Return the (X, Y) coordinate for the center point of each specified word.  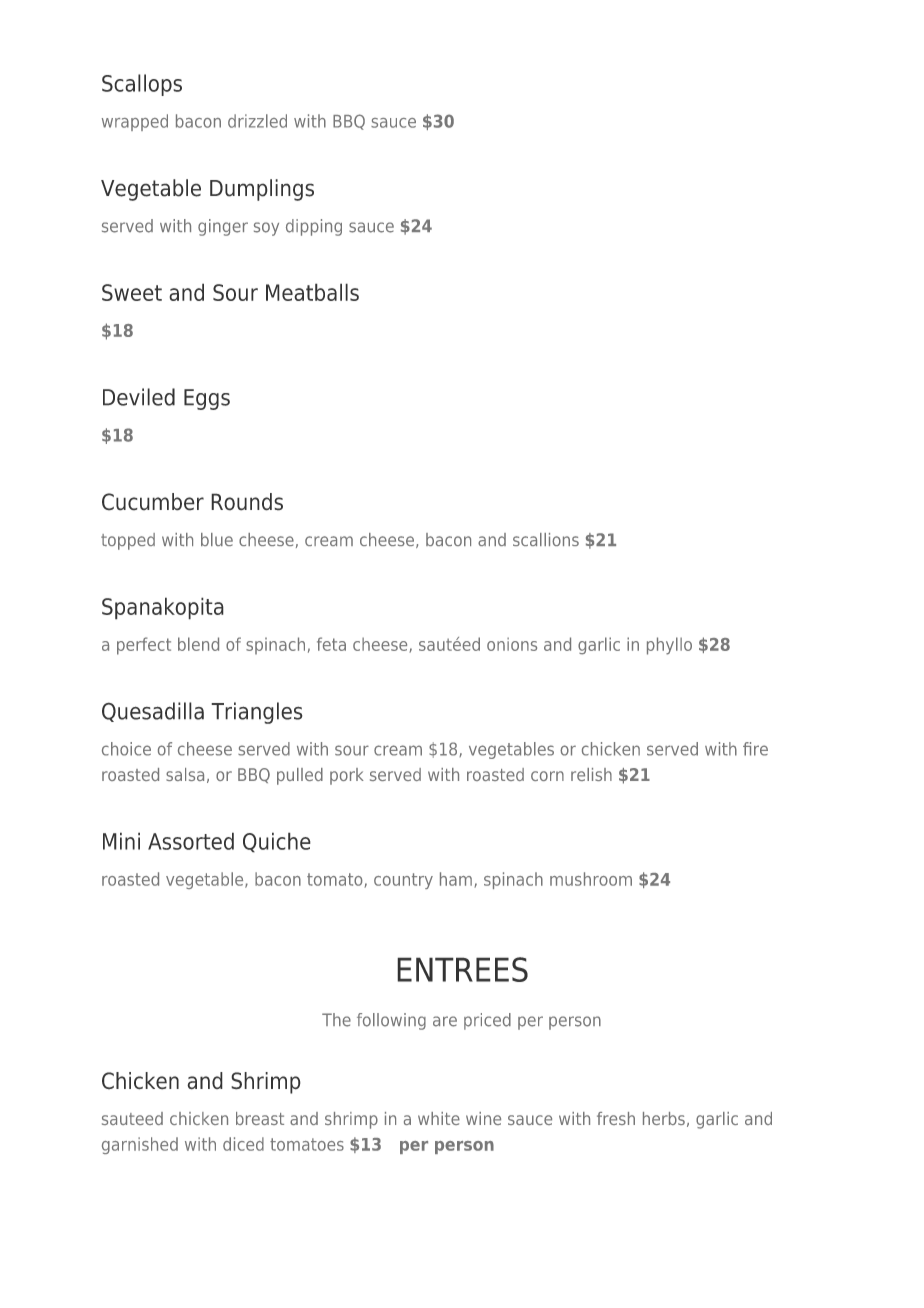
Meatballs (312, 292)
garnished (140, 1145)
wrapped (135, 122)
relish (591, 774)
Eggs (207, 399)
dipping (314, 227)
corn (547, 776)
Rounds (247, 502)
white (439, 1118)
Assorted (191, 841)
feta (331, 644)
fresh (616, 1118)
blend (198, 644)
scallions (546, 539)
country (403, 881)
